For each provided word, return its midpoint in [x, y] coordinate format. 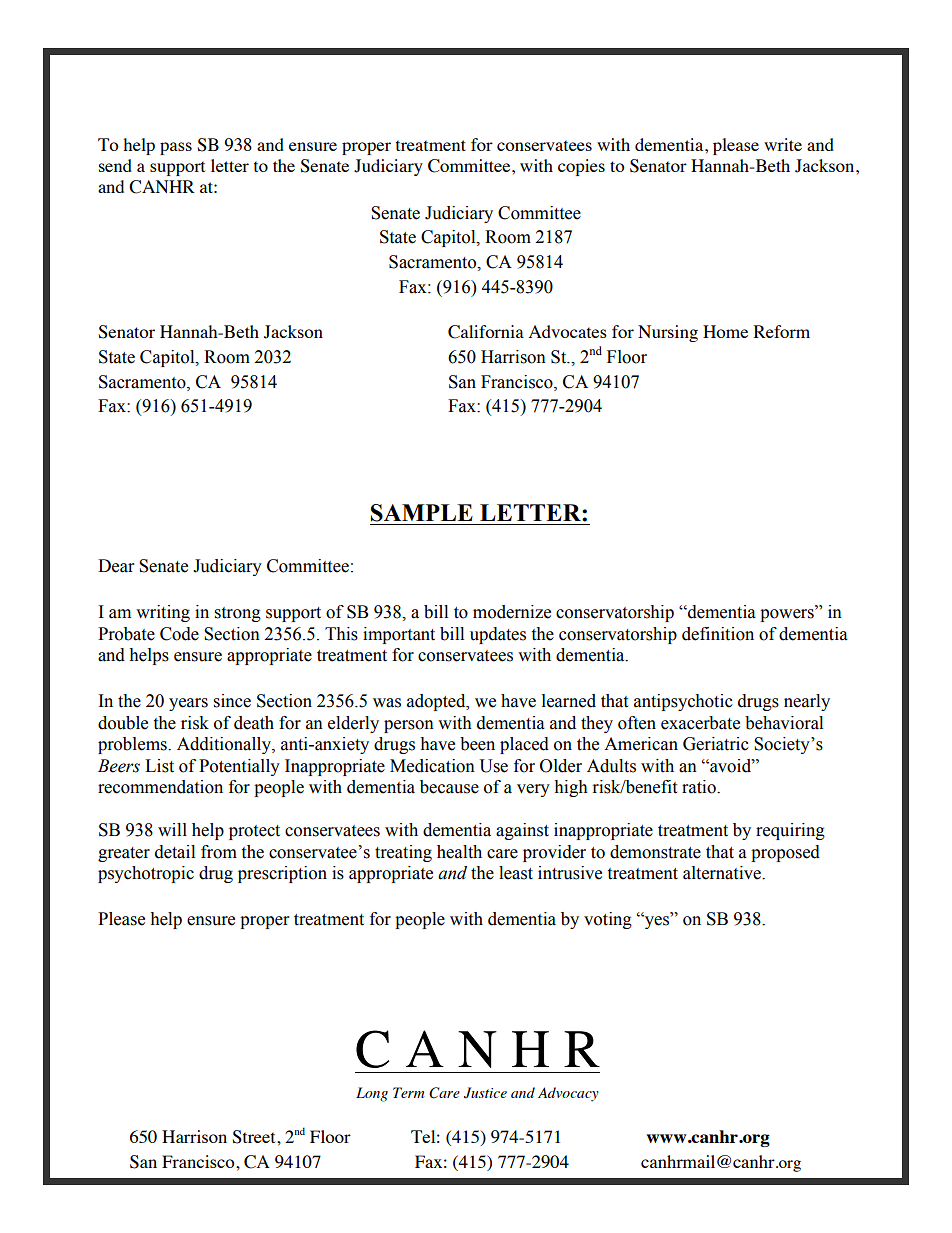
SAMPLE [422, 513]
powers [788, 615]
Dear [116, 566]
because [449, 787]
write [783, 144]
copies [581, 167]
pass [176, 148]
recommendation [160, 787]
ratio [700, 787]
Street [255, 1137]
